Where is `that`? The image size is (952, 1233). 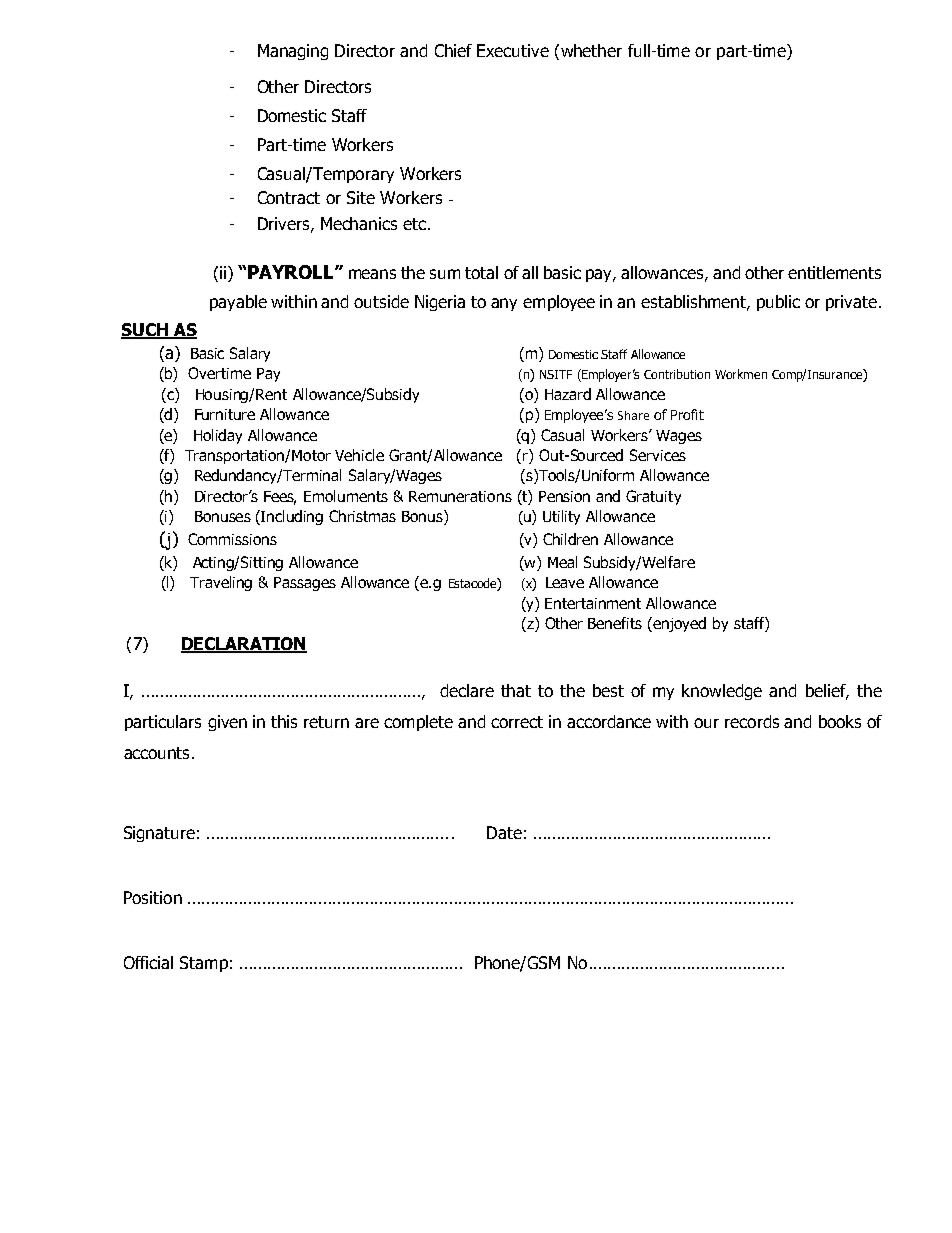
that is located at coordinates (516, 690).
